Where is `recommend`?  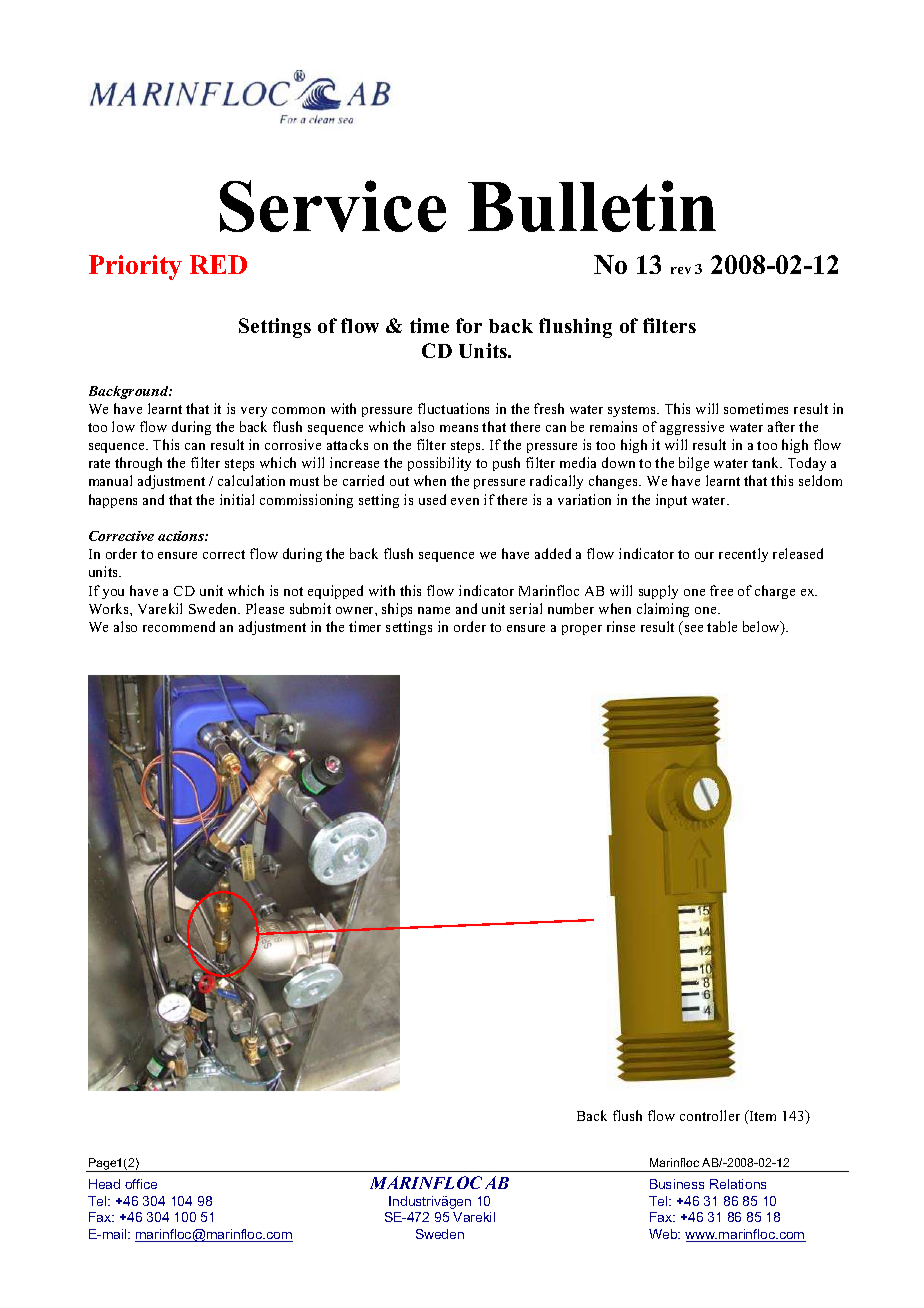
recommend is located at coordinates (179, 626).
